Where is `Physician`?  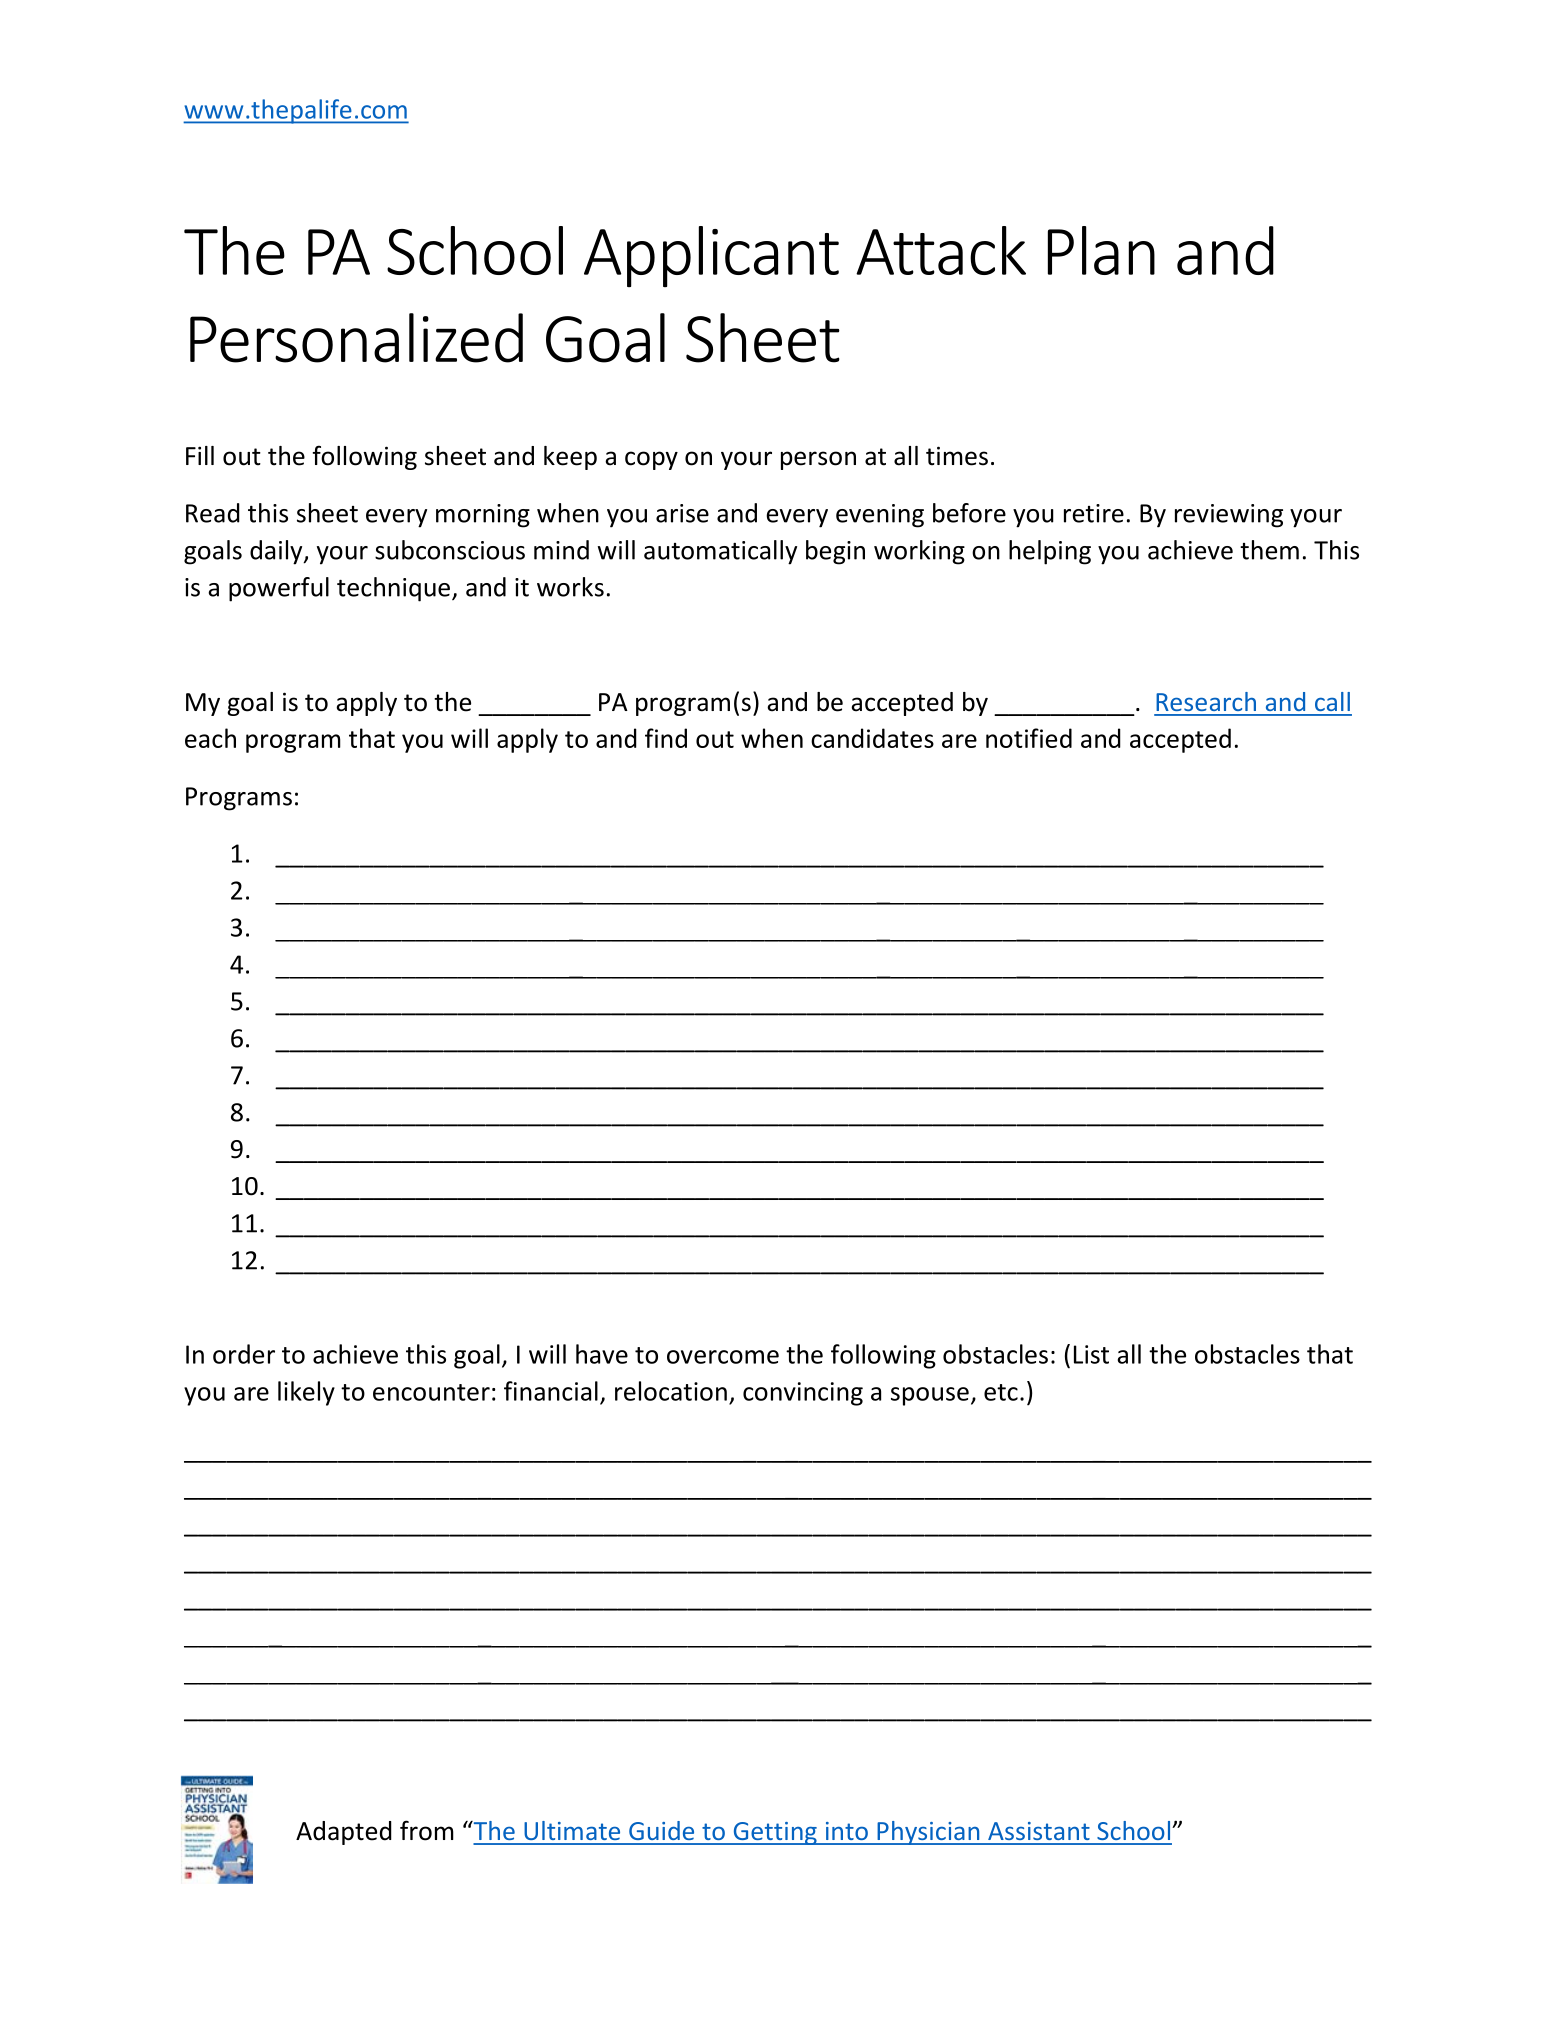 Physician is located at coordinates (928, 1833).
